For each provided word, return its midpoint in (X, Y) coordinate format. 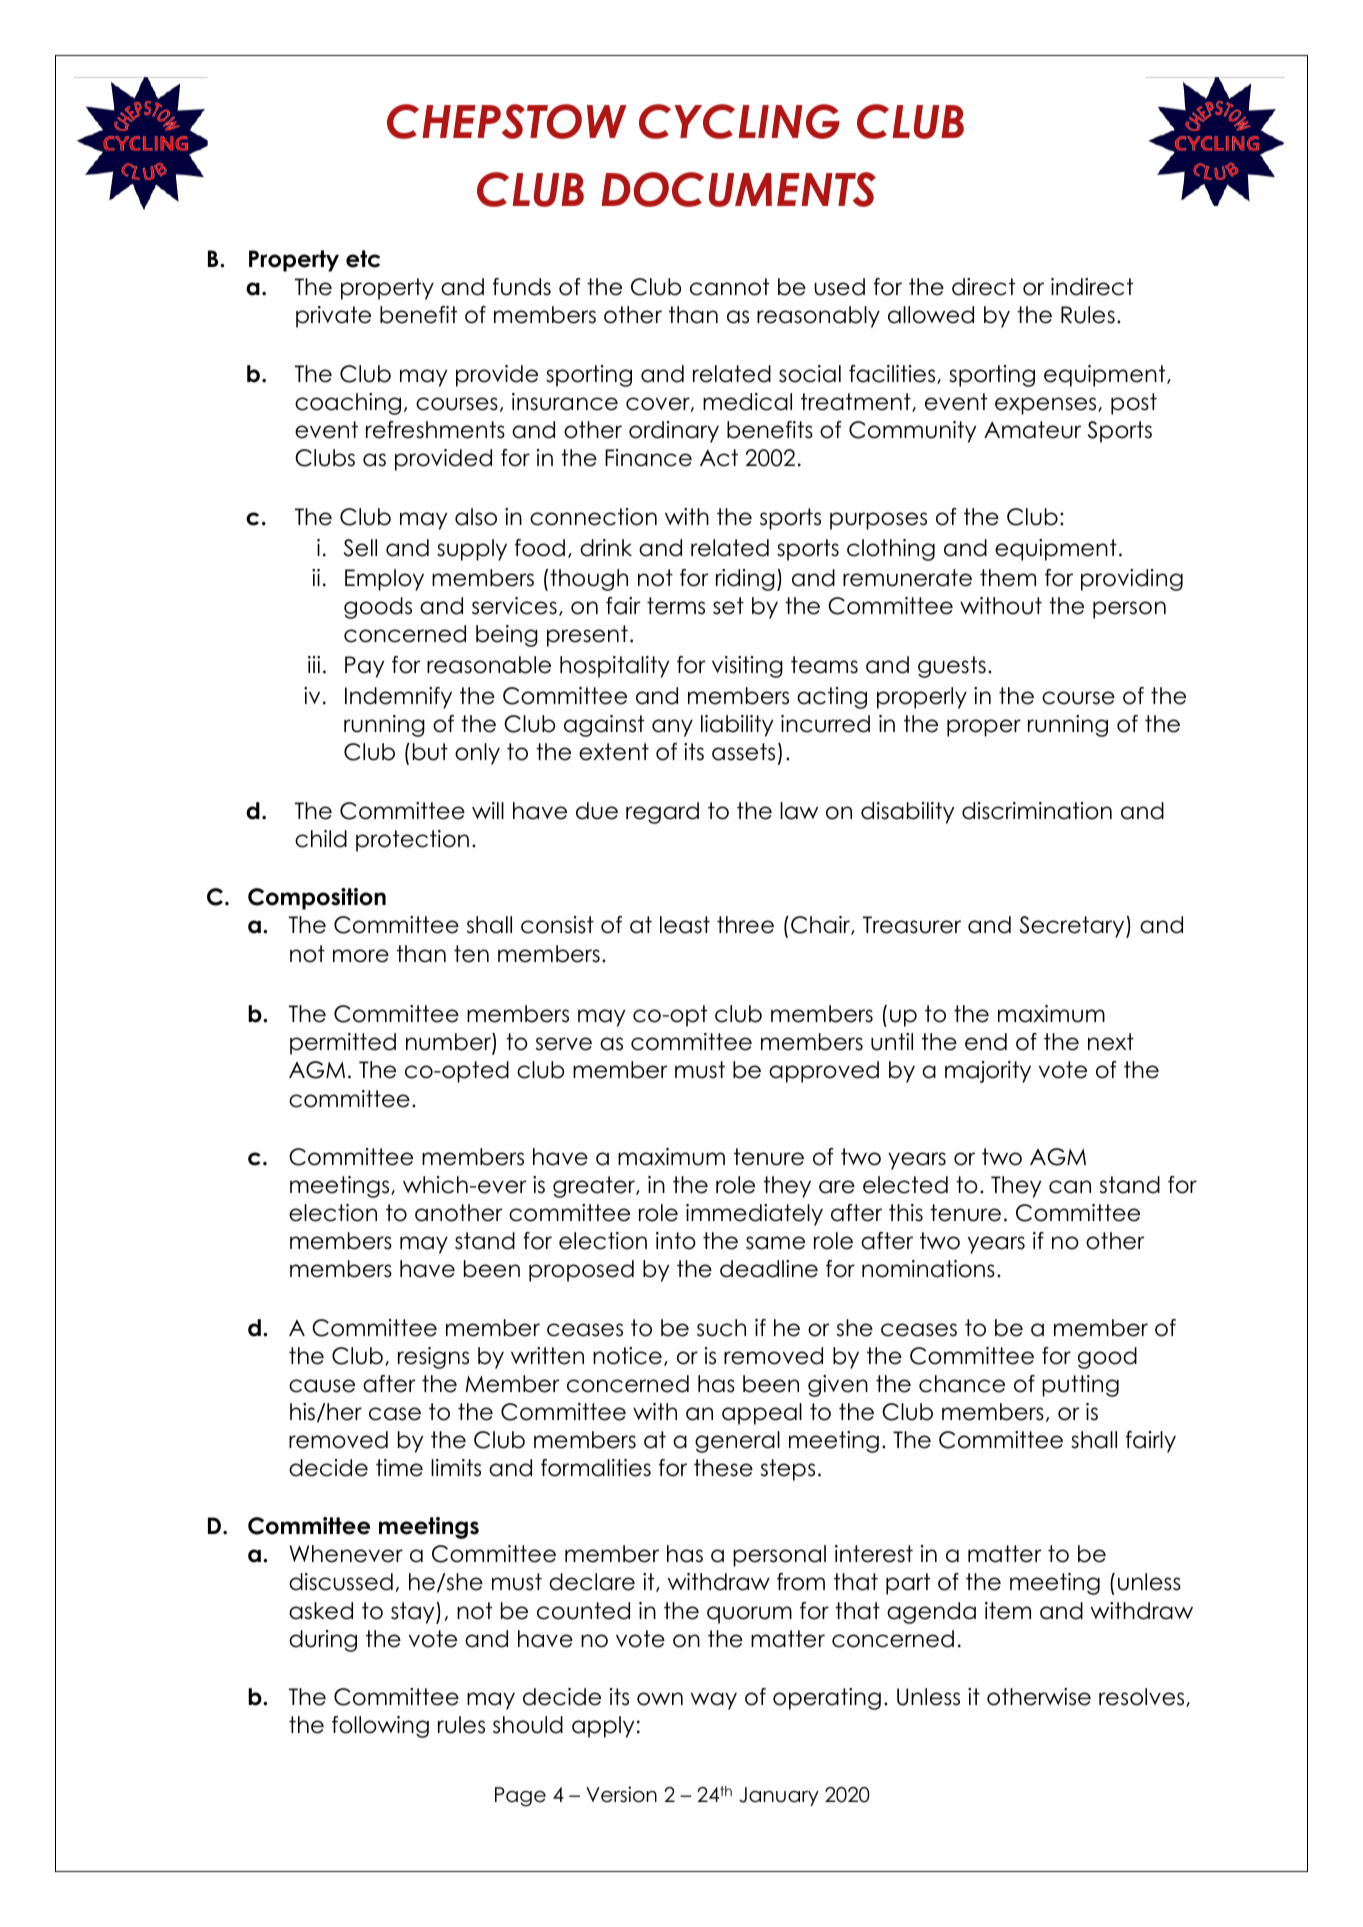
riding (745, 580)
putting (1080, 1386)
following (380, 1727)
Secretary (1073, 927)
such (721, 1328)
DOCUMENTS (738, 189)
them (1008, 578)
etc (363, 259)
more (361, 956)
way (714, 1701)
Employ (384, 580)
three (745, 925)
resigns (433, 1358)
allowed (931, 315)
